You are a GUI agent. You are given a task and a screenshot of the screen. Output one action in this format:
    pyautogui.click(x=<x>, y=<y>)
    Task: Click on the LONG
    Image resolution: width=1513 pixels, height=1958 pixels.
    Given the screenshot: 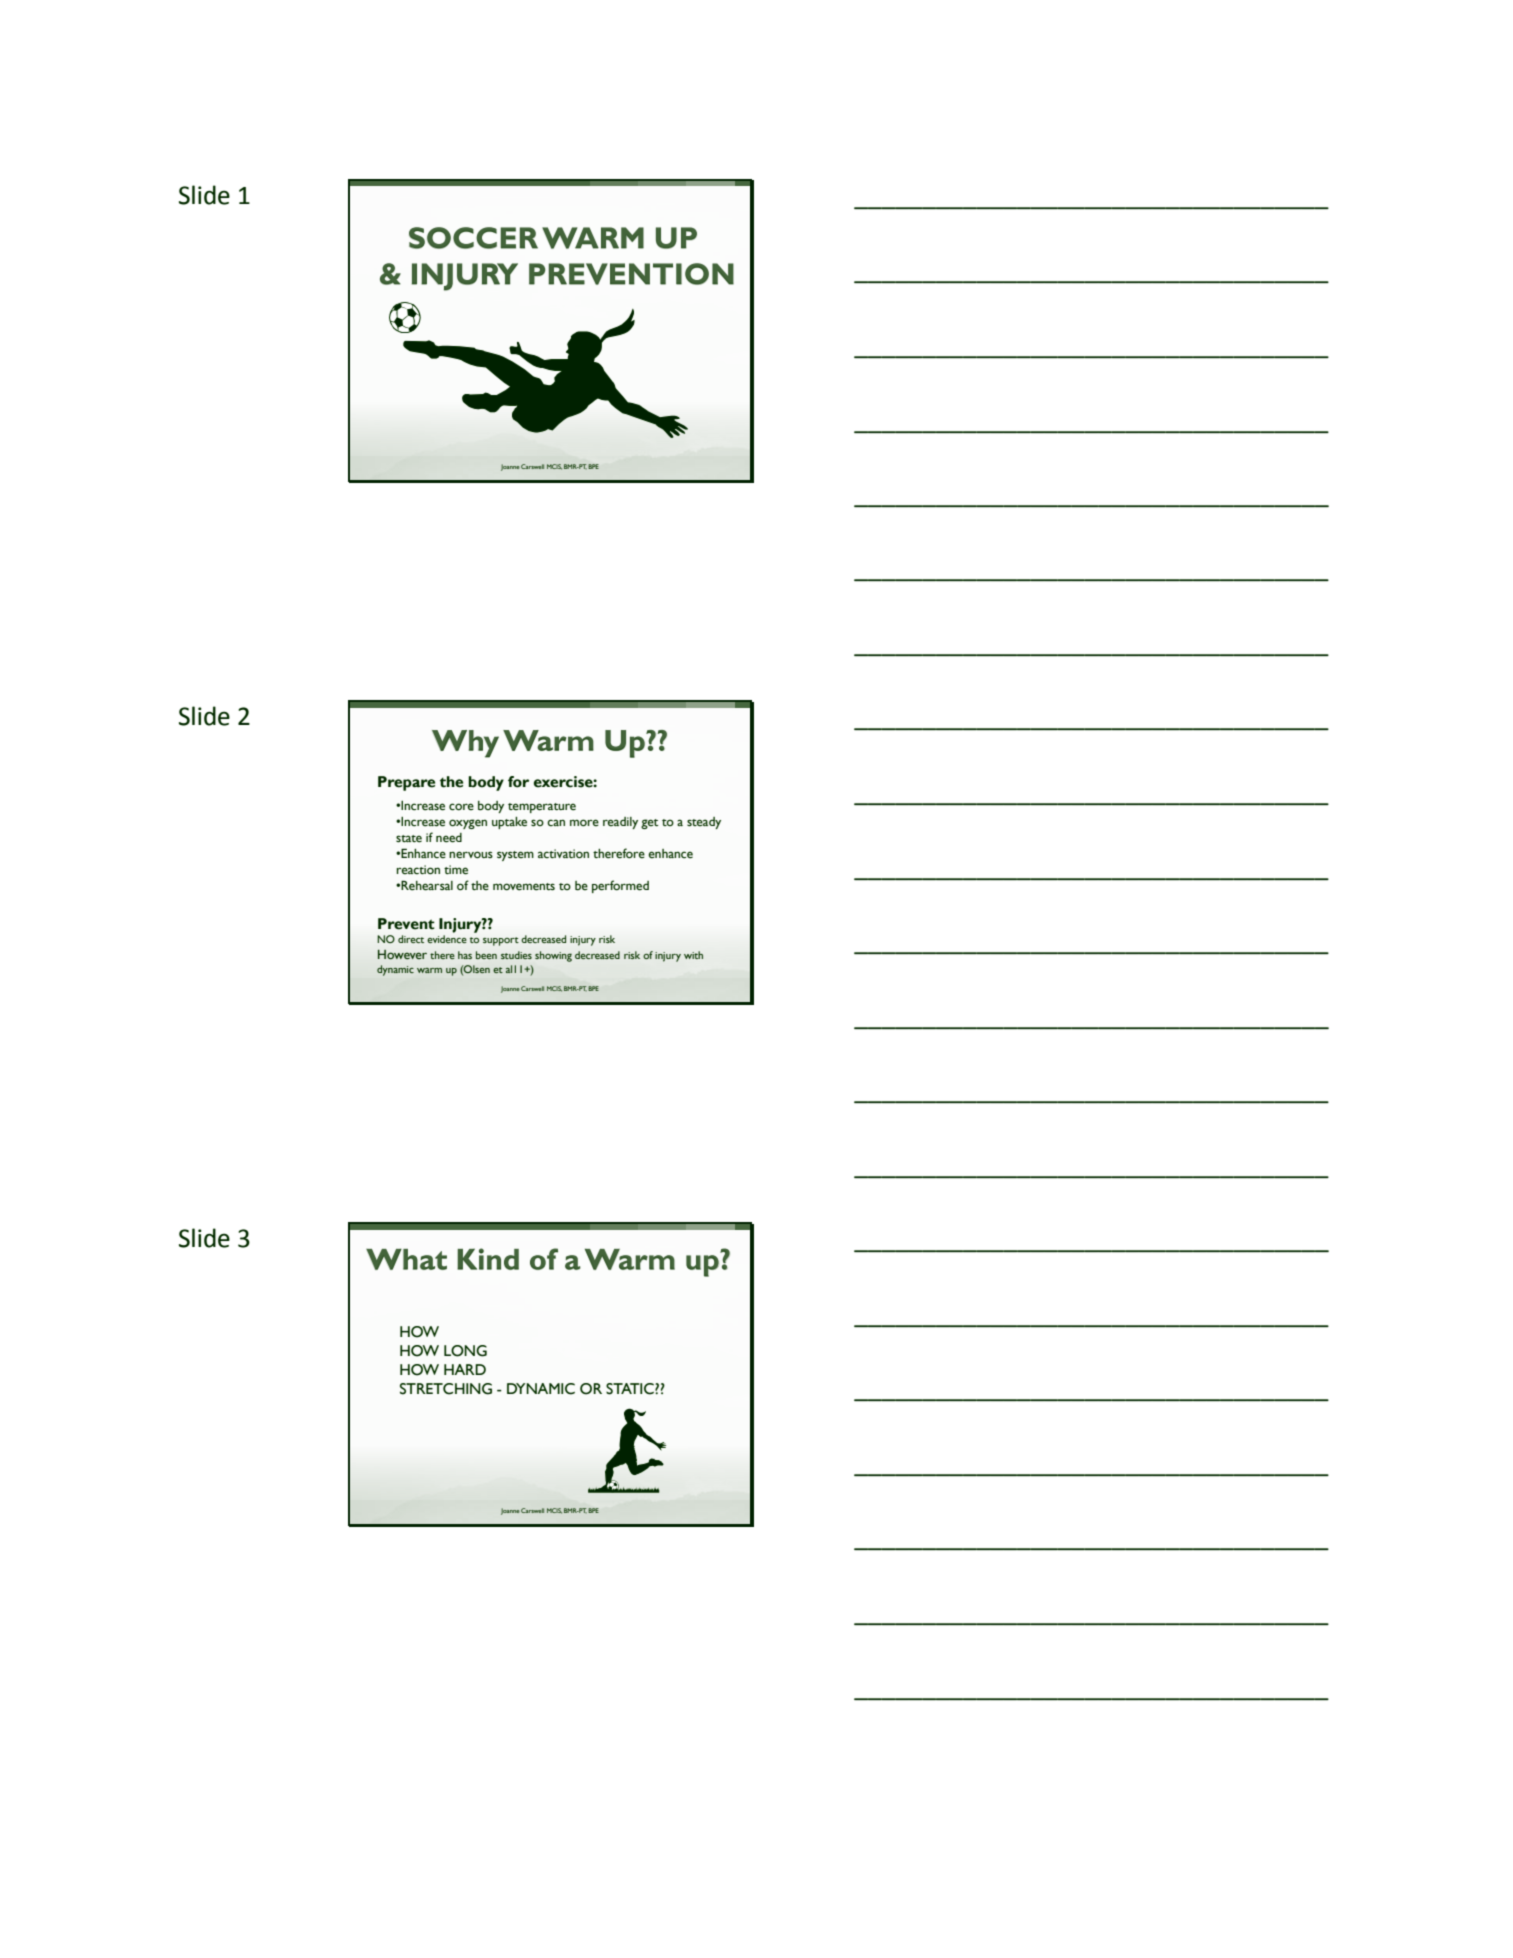 What is the action you would take?
    pyautogui.click(x=465, y=1351)
